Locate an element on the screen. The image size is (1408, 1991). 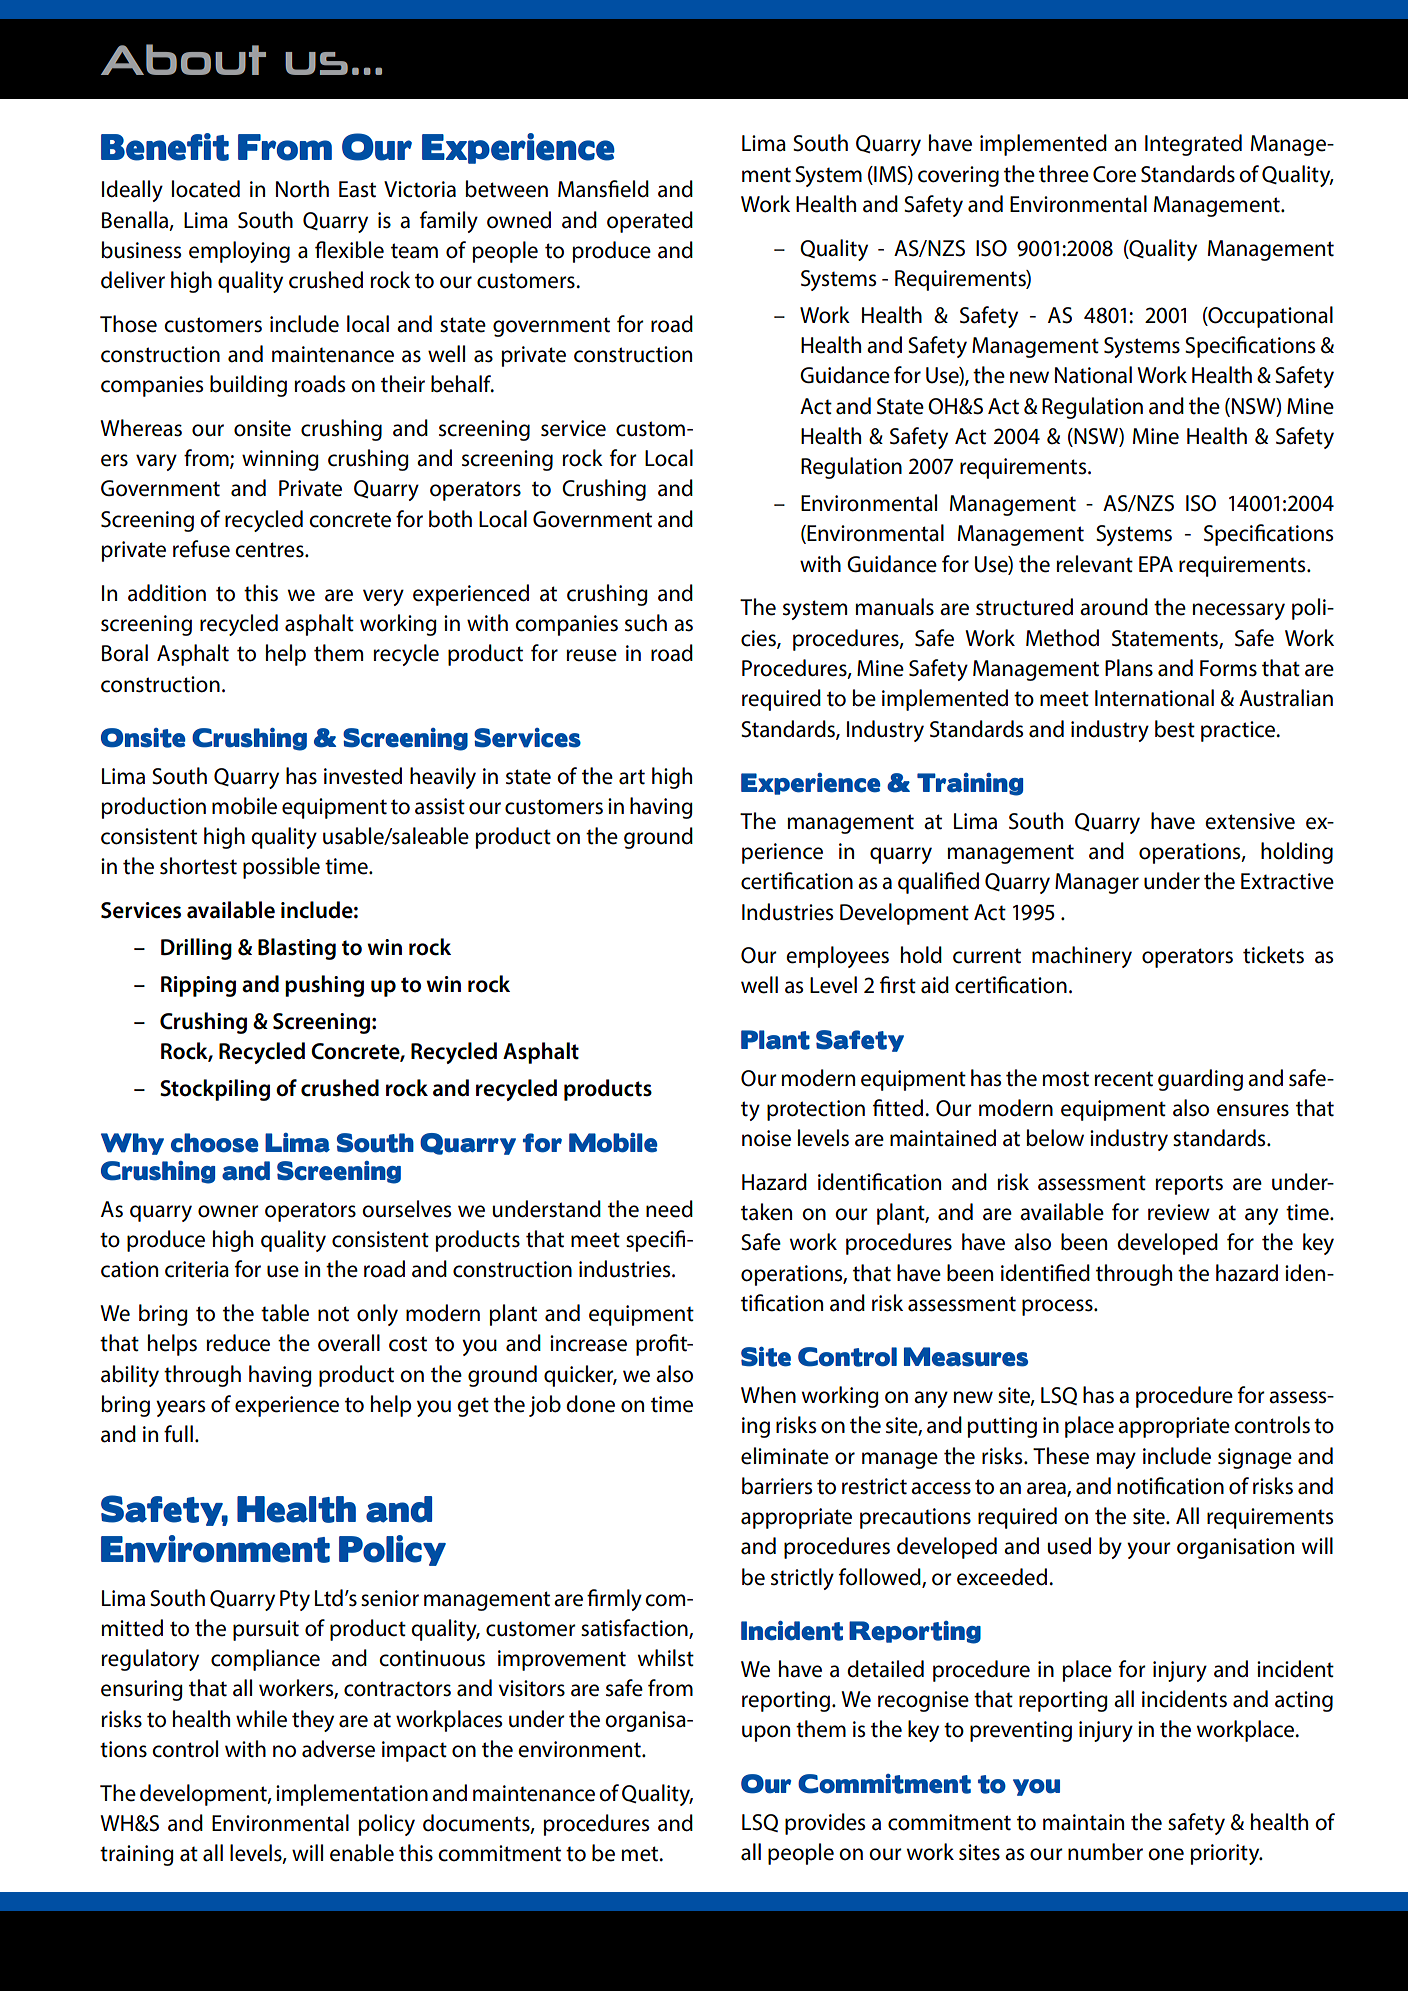
Plans is located at coordinates (1129, 668).
